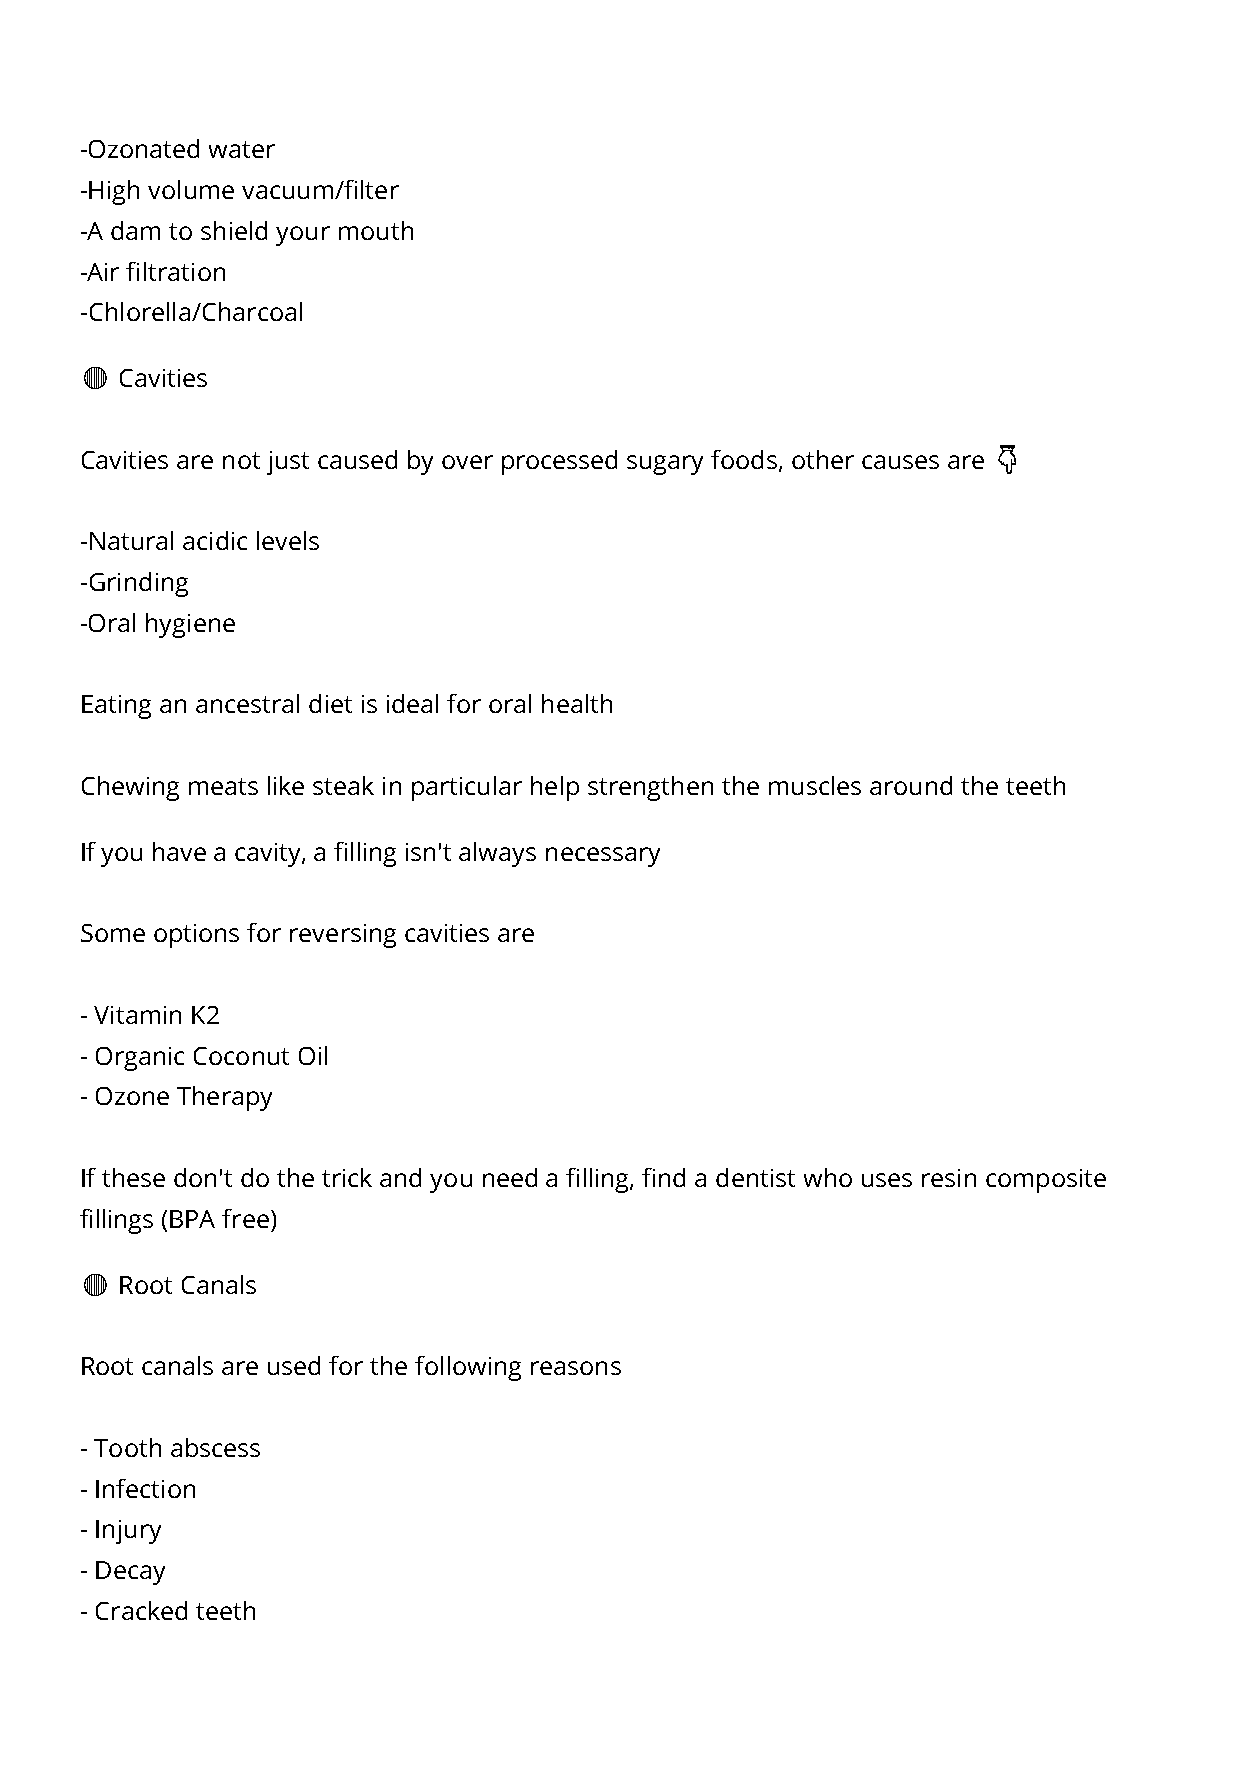 The width and height of the image is (1249, 1767). Describe the element at coordinates (192, 1219) in the image. I see `BPA` at that location.
